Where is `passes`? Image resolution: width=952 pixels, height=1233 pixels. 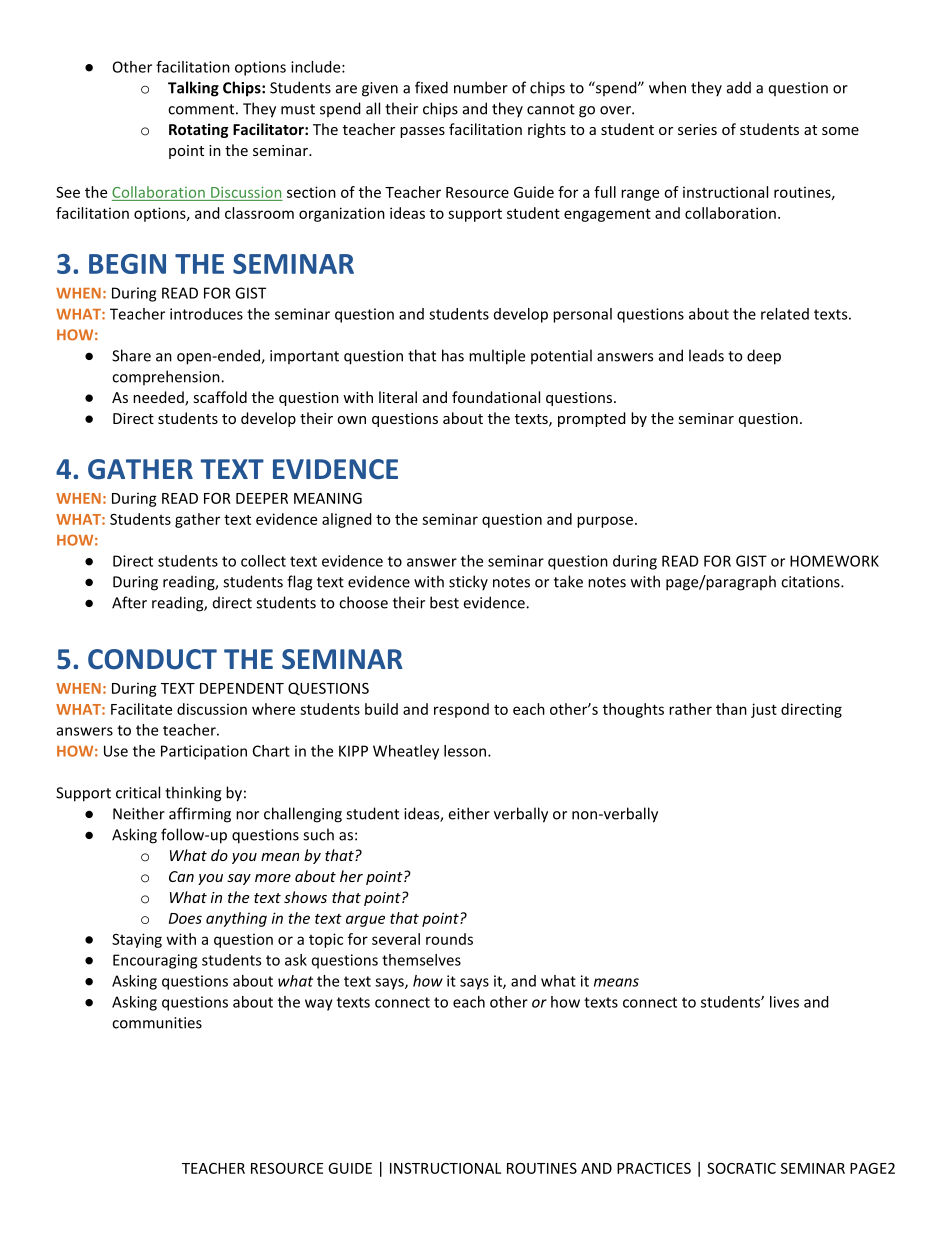 passes is located at coordinates (422, 132).
